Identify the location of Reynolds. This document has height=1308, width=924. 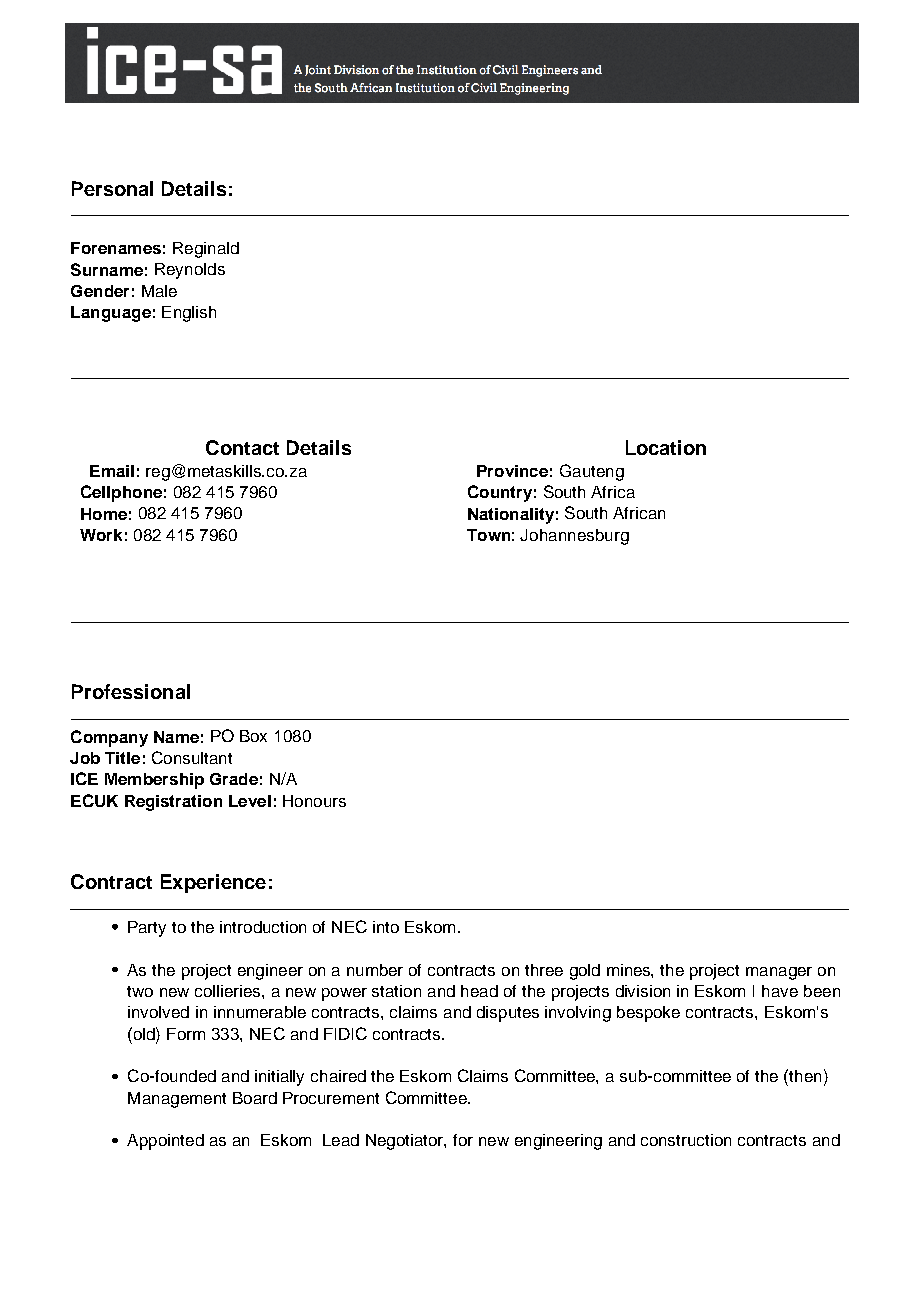
(190, 271).
